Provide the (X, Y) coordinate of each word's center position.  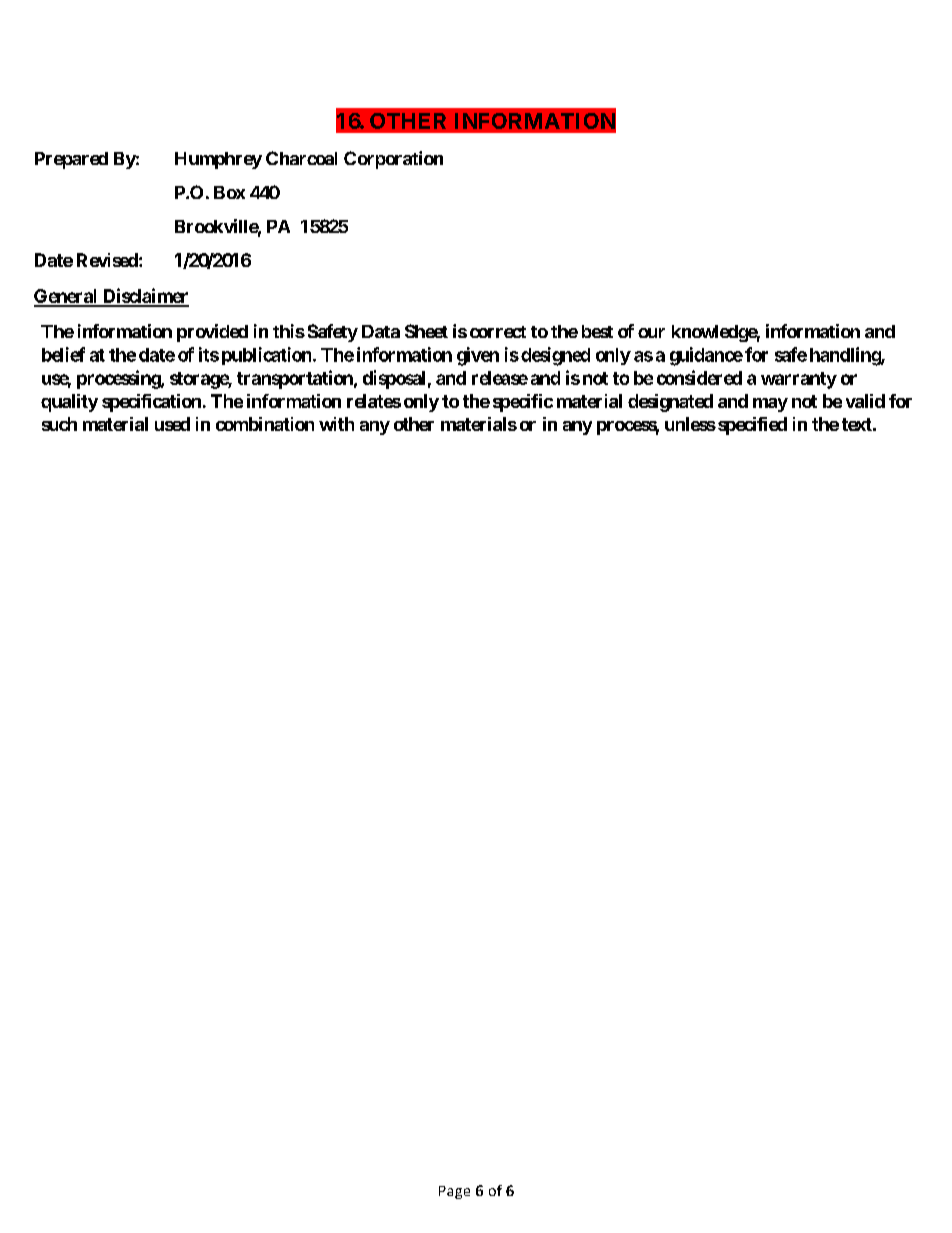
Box (229, 192)
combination (265, 424)
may (770, 405)
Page (454, 1192)
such (59, 424)
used (172, 424)
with (336, 424)
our (651, 333)
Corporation (393, 160)
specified (752, 426)
